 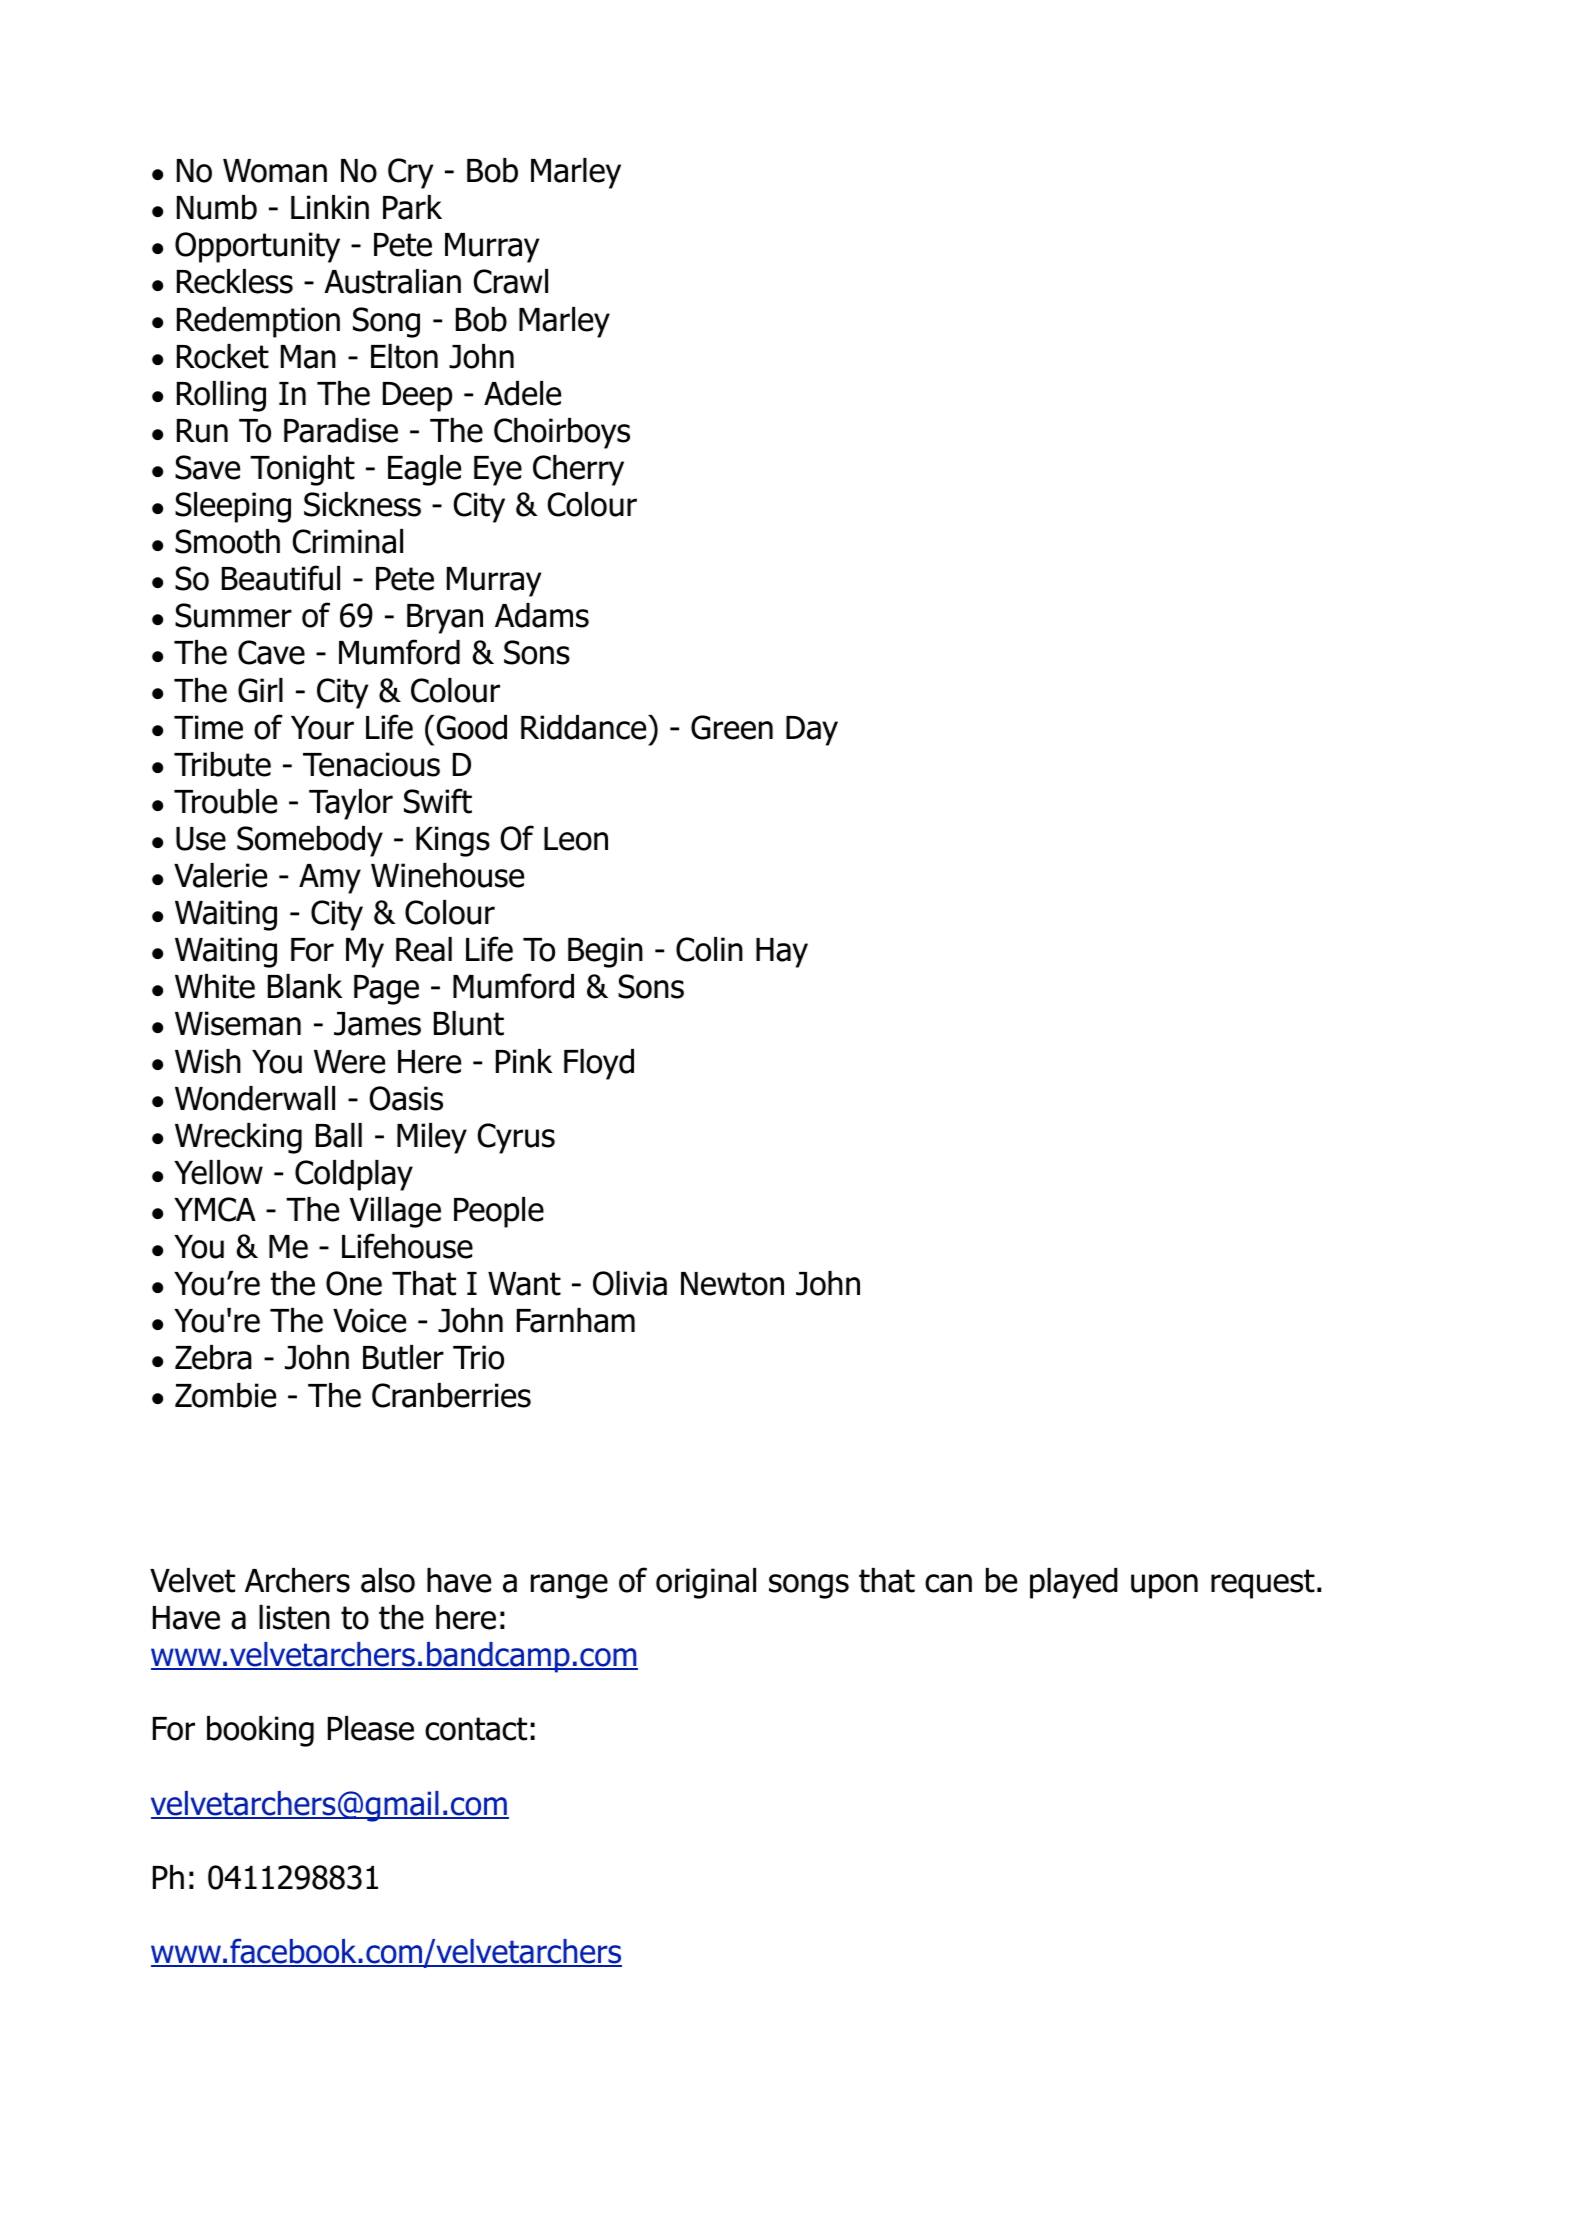 What do you see at coordinates (371, 1728) in the document?
I see `Please` at bounding box center [371, 1728].
